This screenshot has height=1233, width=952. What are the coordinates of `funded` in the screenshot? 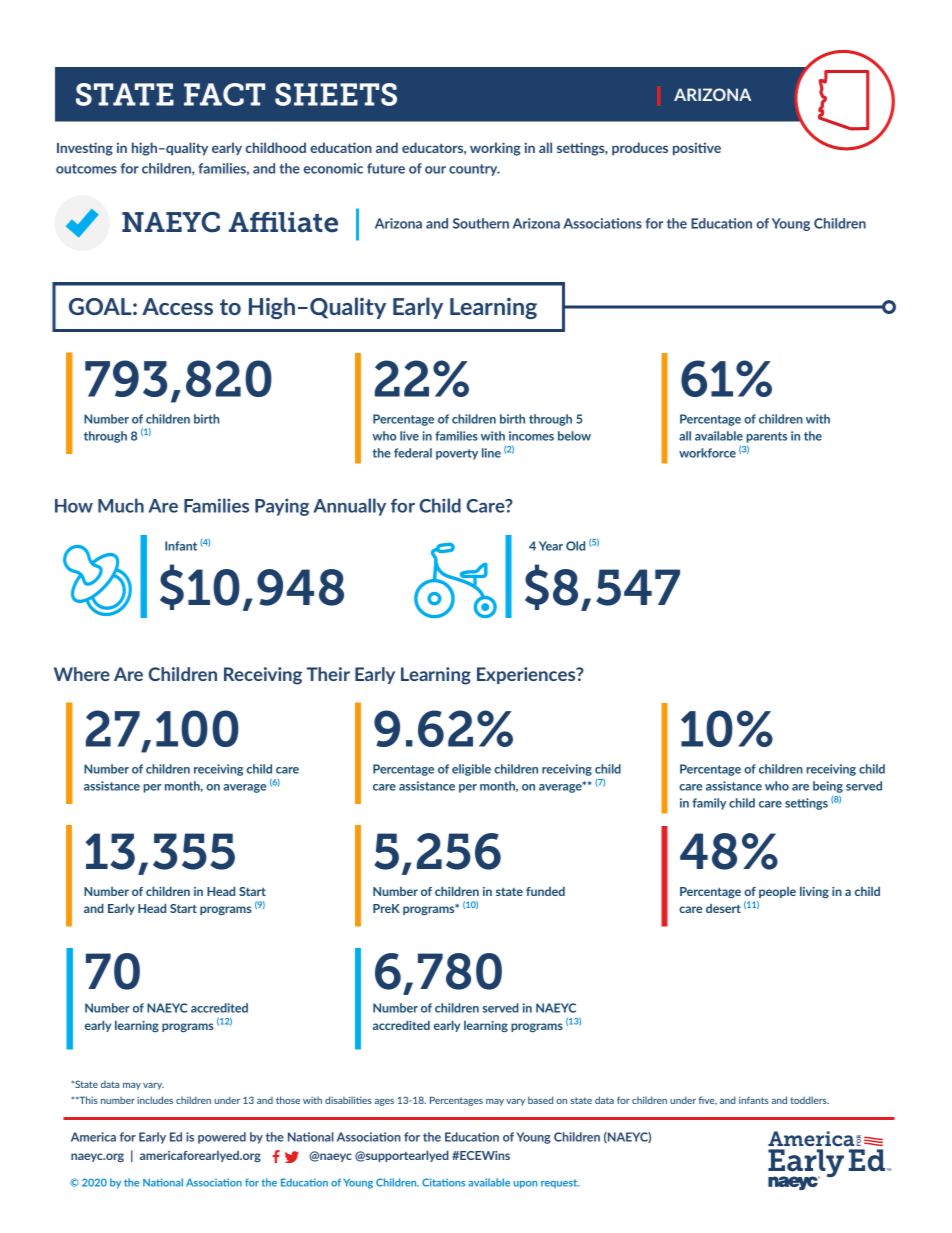 It's located at (545, 891).
